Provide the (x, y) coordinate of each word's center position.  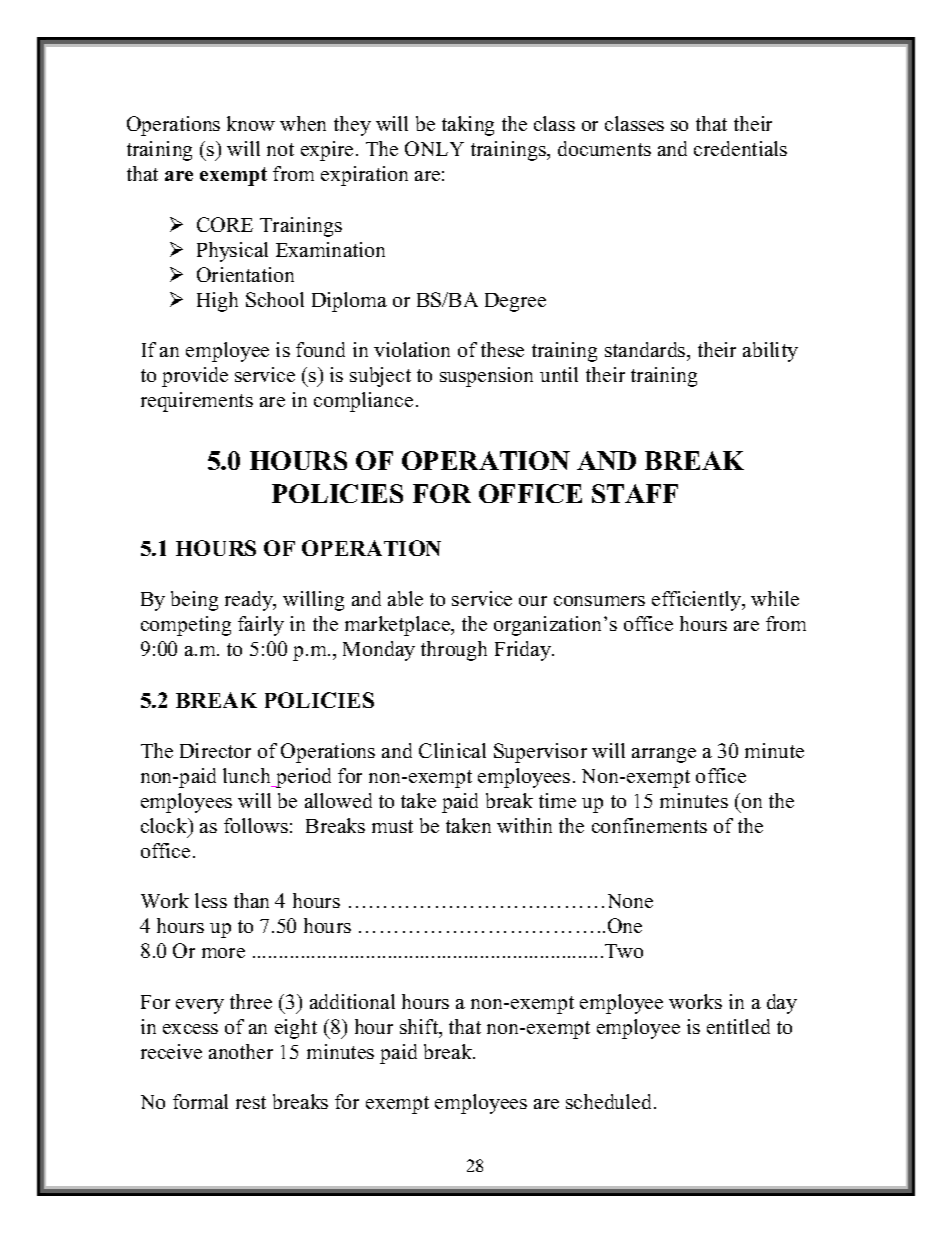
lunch (246, 775)
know (251, 123)
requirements (197, 402)
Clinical (452, 750)
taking (468, 126)
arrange (664, 755)
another (241, 1051)
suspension (486, 377)
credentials (740, 148)
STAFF (635, 493)
